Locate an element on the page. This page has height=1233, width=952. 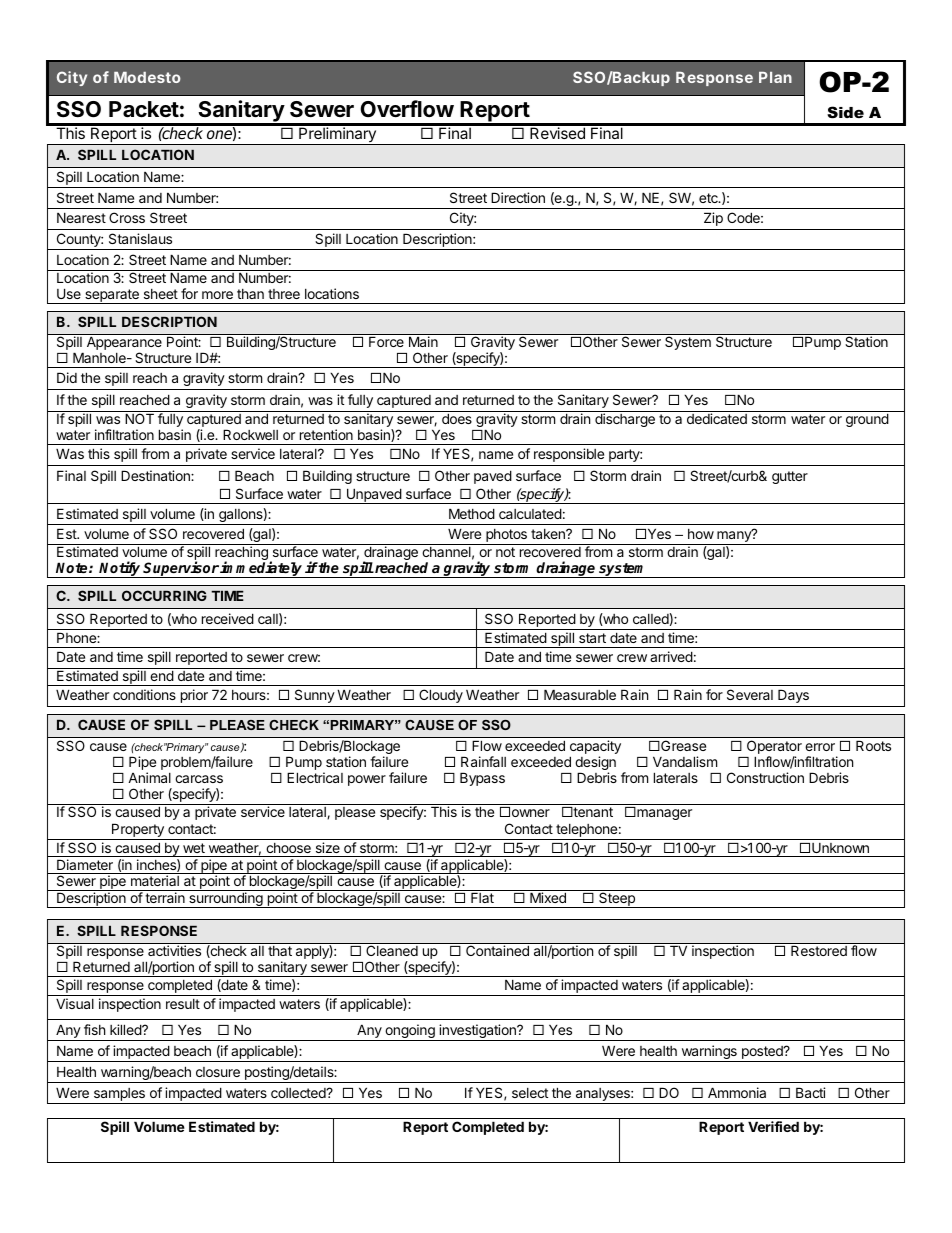
Direction is located at coordinates (518, 197).
